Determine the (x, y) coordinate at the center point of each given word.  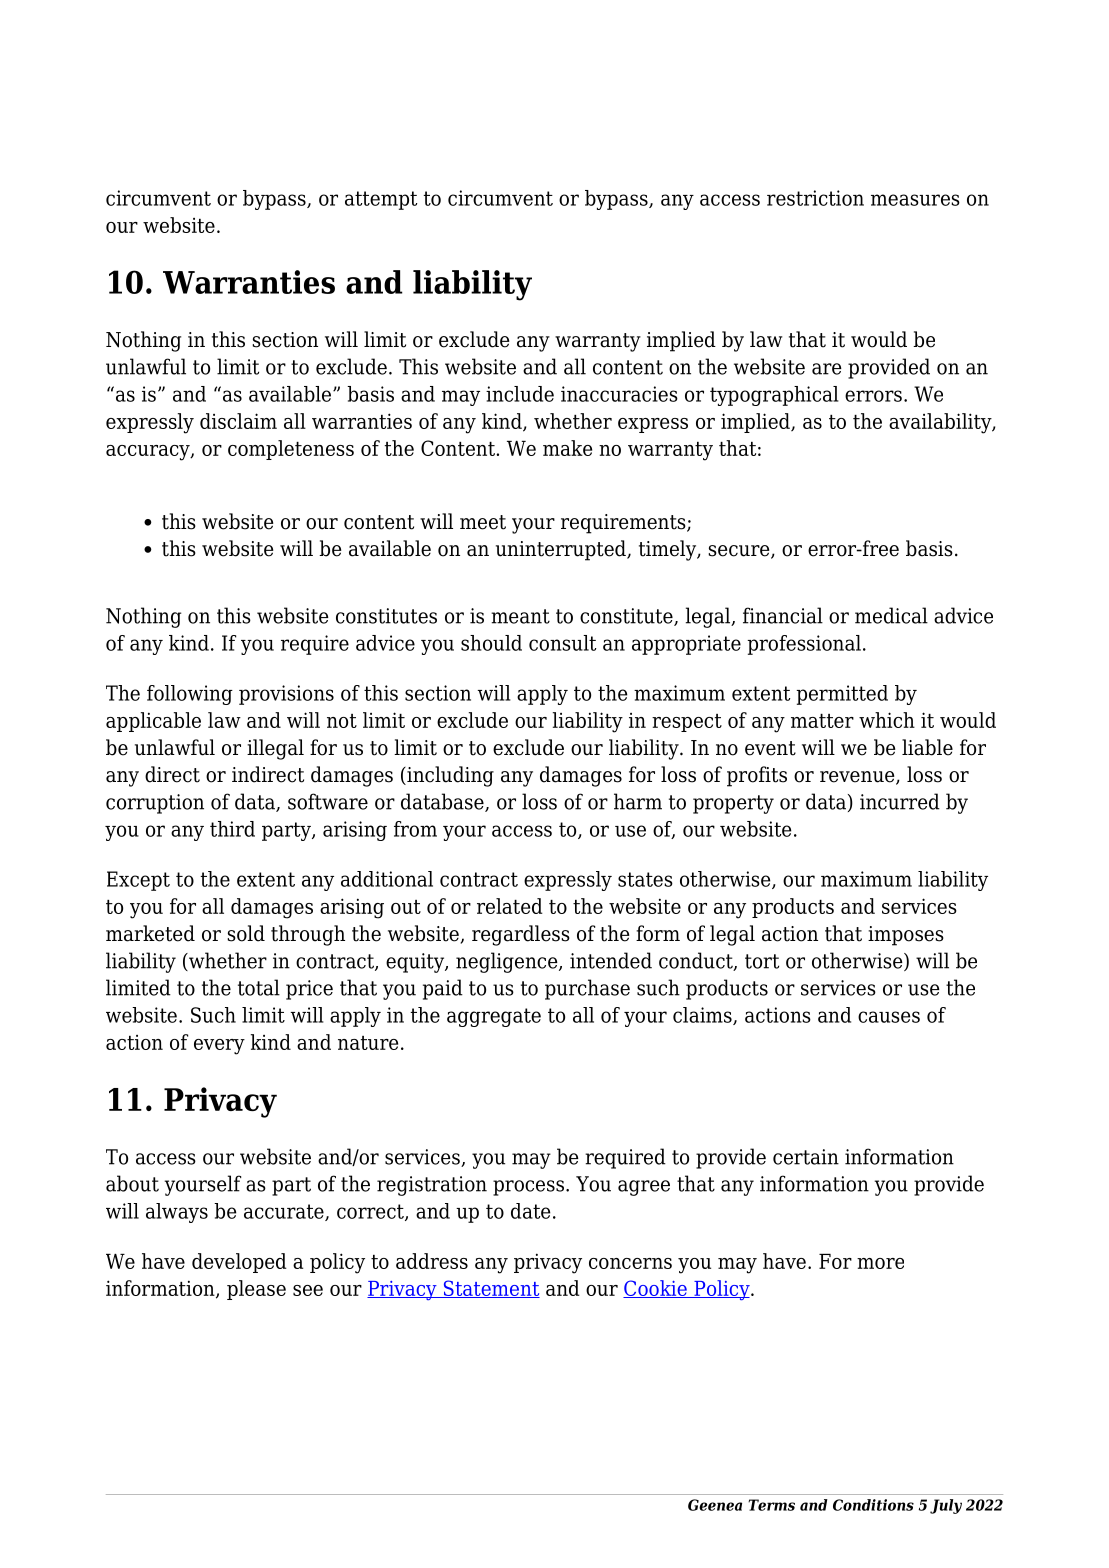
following (190, 695)
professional (804, 645)
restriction (815, 198)
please (256, 1290)
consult (562, 643)
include (520, 394)
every (219, 1047)
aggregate (494, 1017)
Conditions (873, 1505)
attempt (381, 200)
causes (889, 1017)
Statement (490, 1289)
